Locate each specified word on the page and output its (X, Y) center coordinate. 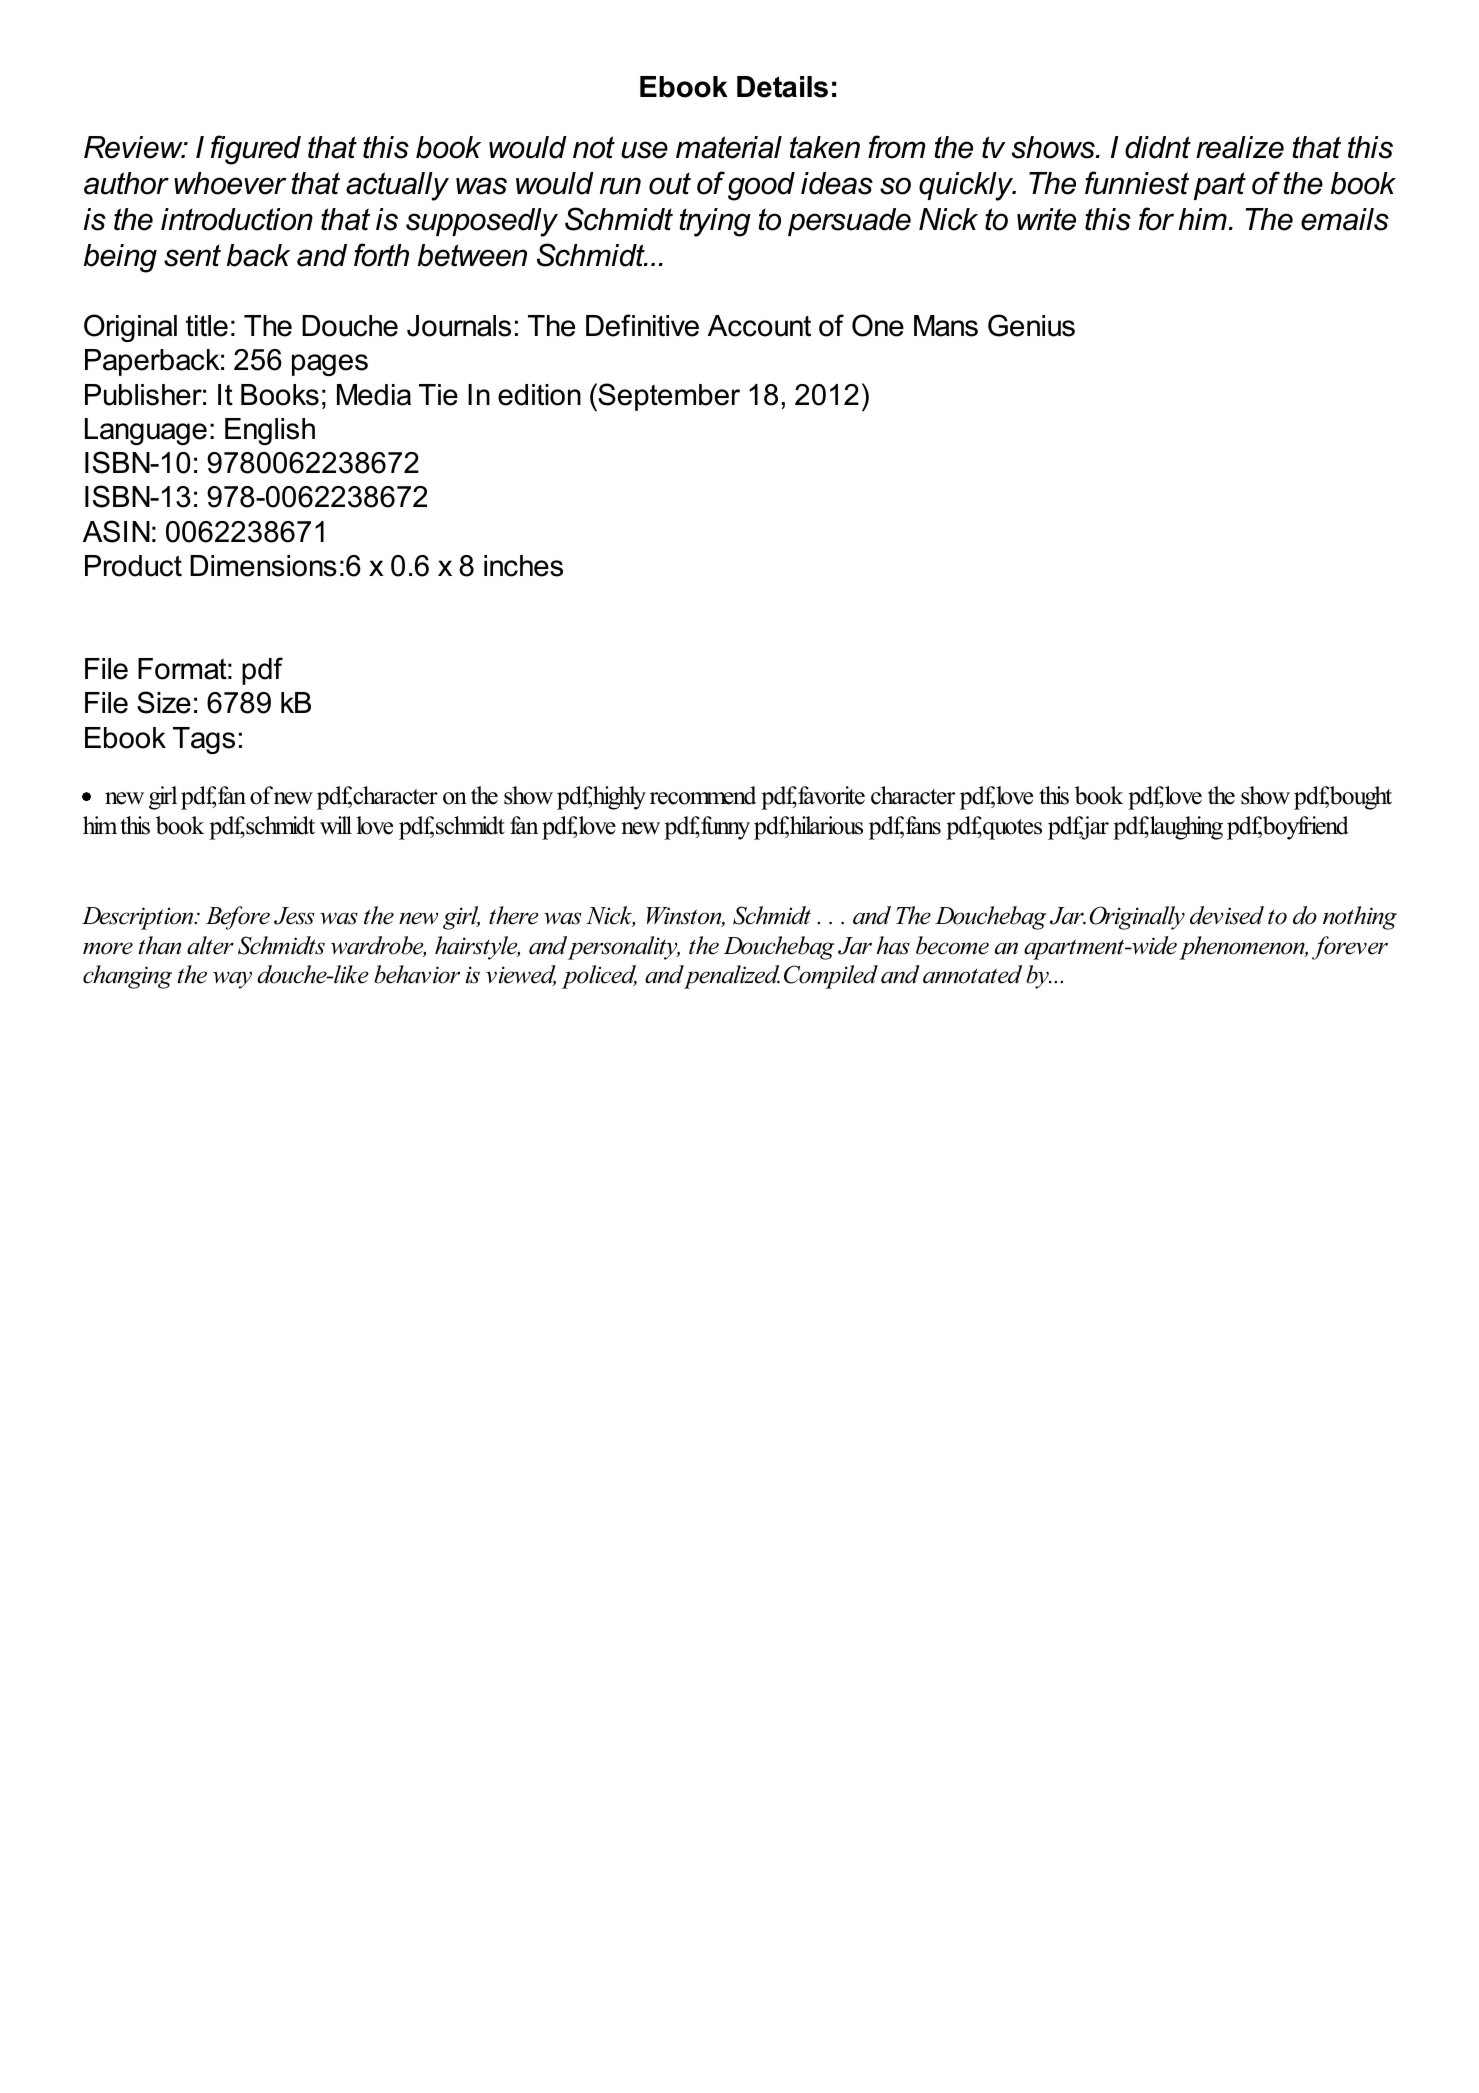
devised (1227, 915)
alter (210, 945)
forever (1350, 948)
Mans (946, 326)
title (207, 326)
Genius (1031, 325)
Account (759, 326)
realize (1240, 147)
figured (256, 150)
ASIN (116, 531)
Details (782, 87)
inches (523, 566)
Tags (204, 740)
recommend (703, 795)
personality (624, 948)
